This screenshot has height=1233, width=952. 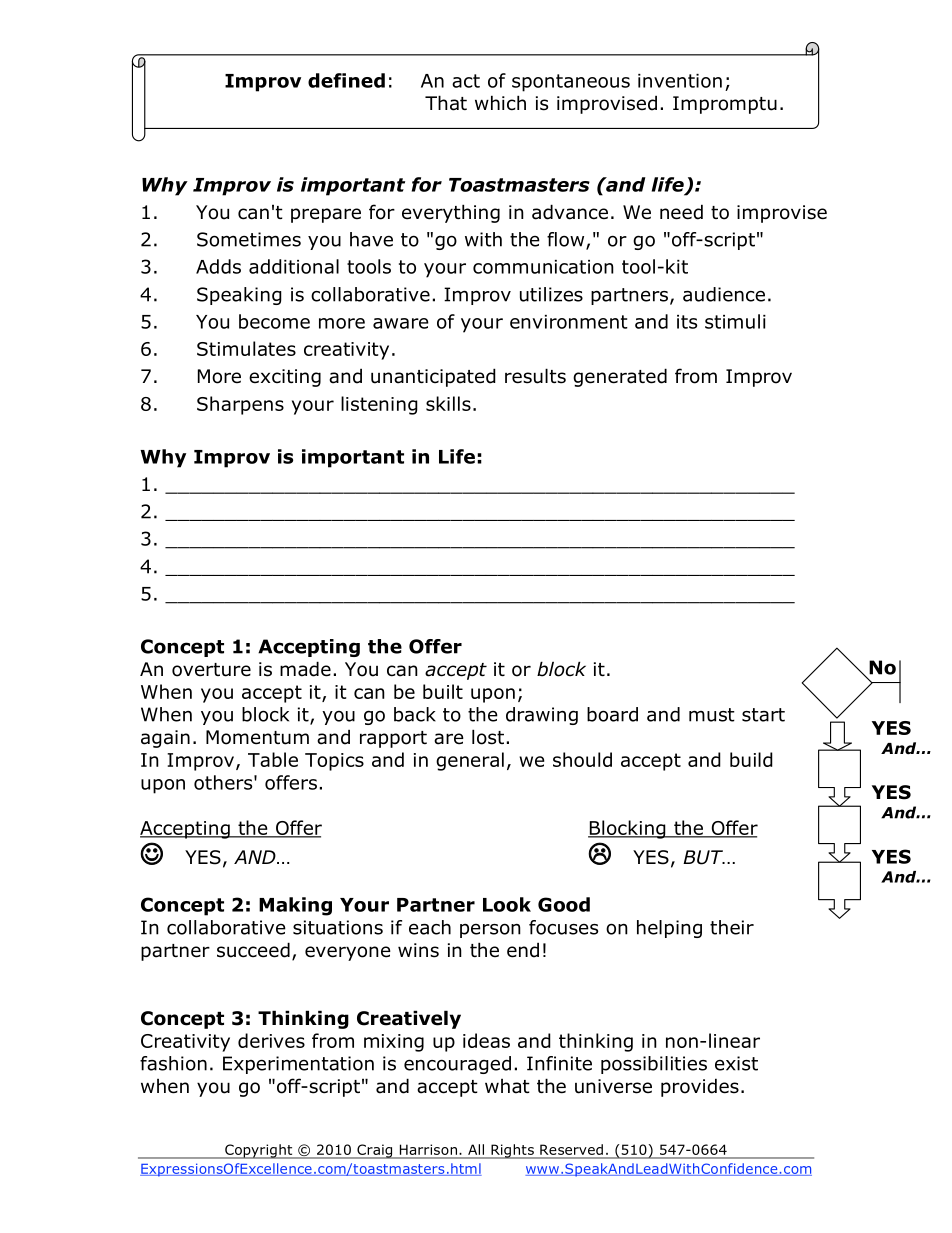 What do you see at coordinates (712, 715) in the screenshot?
I see `must` at bounding box center [712, 715].
